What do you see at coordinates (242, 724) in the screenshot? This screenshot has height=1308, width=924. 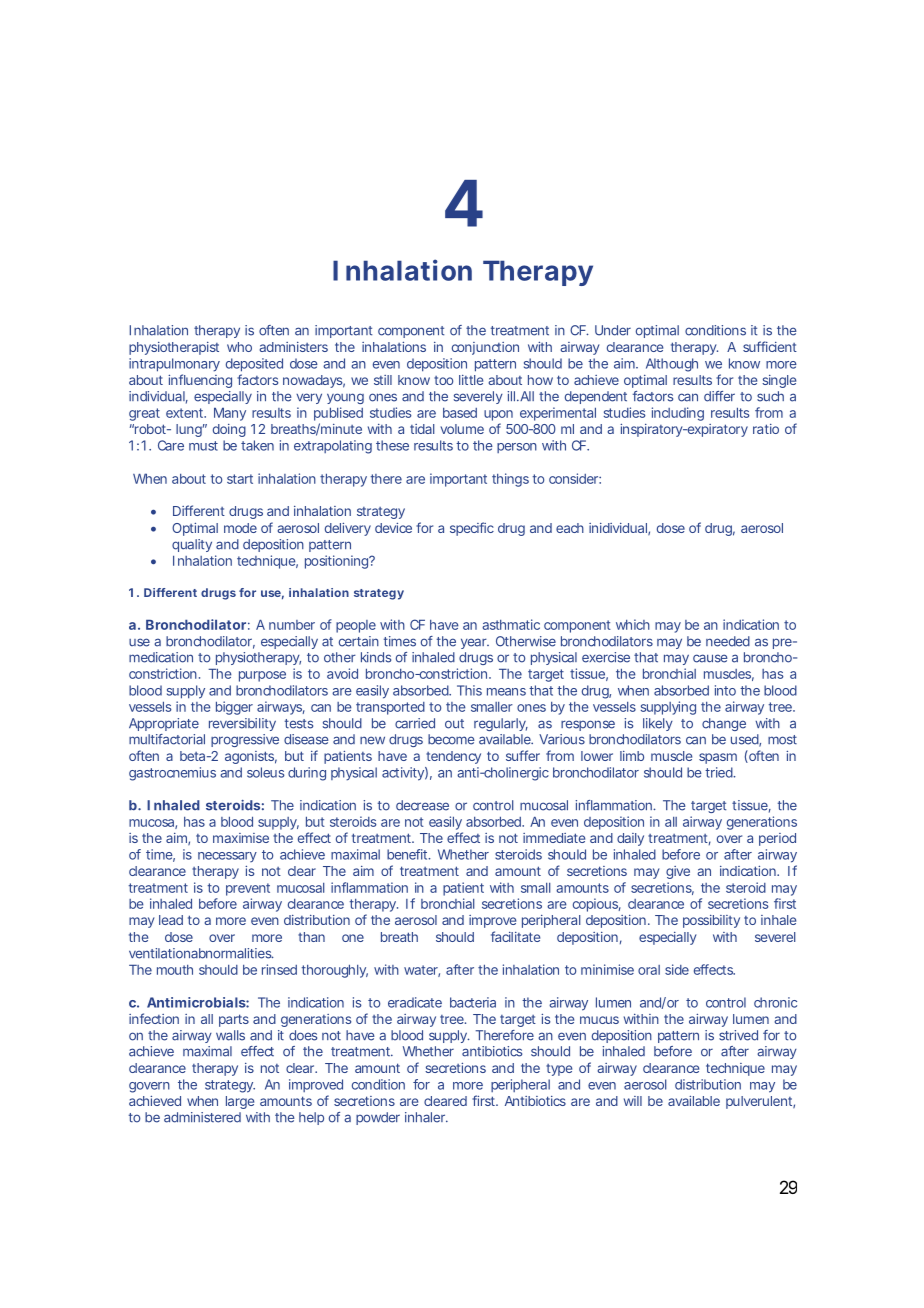 I see `reversibility` at bounding box center [242, 724].
